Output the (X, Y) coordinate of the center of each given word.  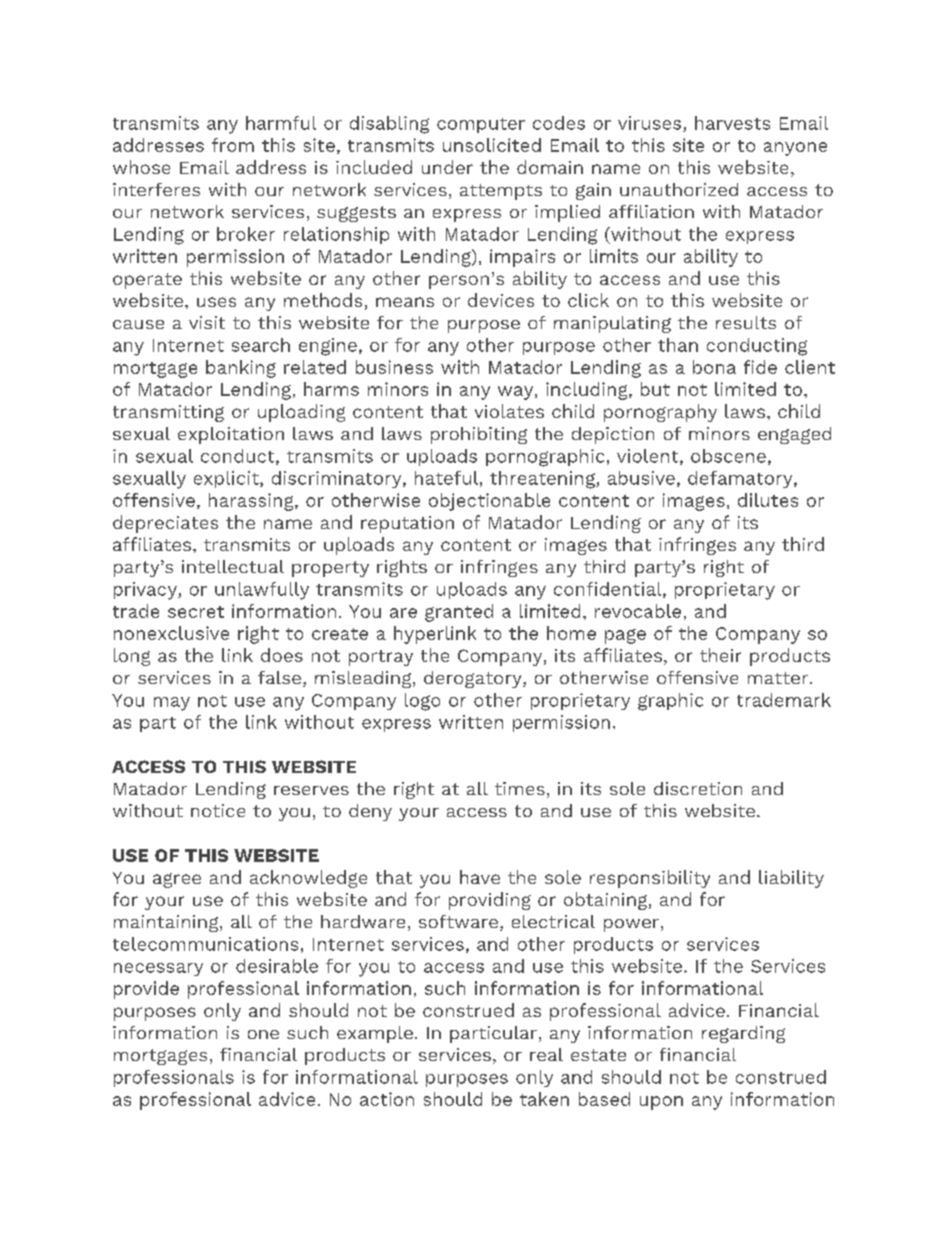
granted (459, 613)
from (233, 145)
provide (146, 990)
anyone (795, 149)
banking (241, 369)
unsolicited (492, 145)
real (546, 1054)
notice (218, 810)
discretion (698, 788)
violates (509, 411)
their (720, 655)
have (480, 877)
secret (196, 612)
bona (714, 367)
